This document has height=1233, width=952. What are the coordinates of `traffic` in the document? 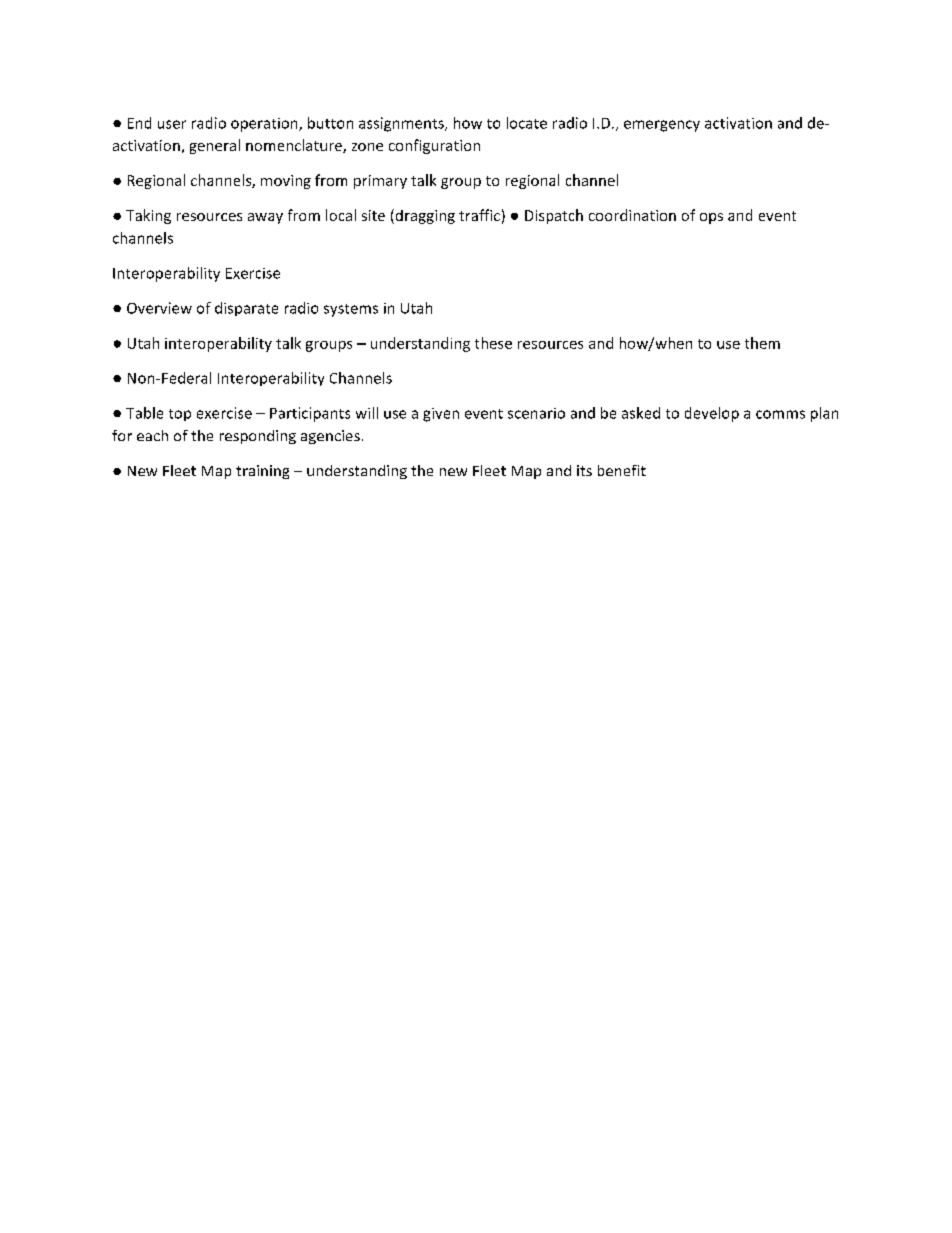 It's located at (479, 215).
